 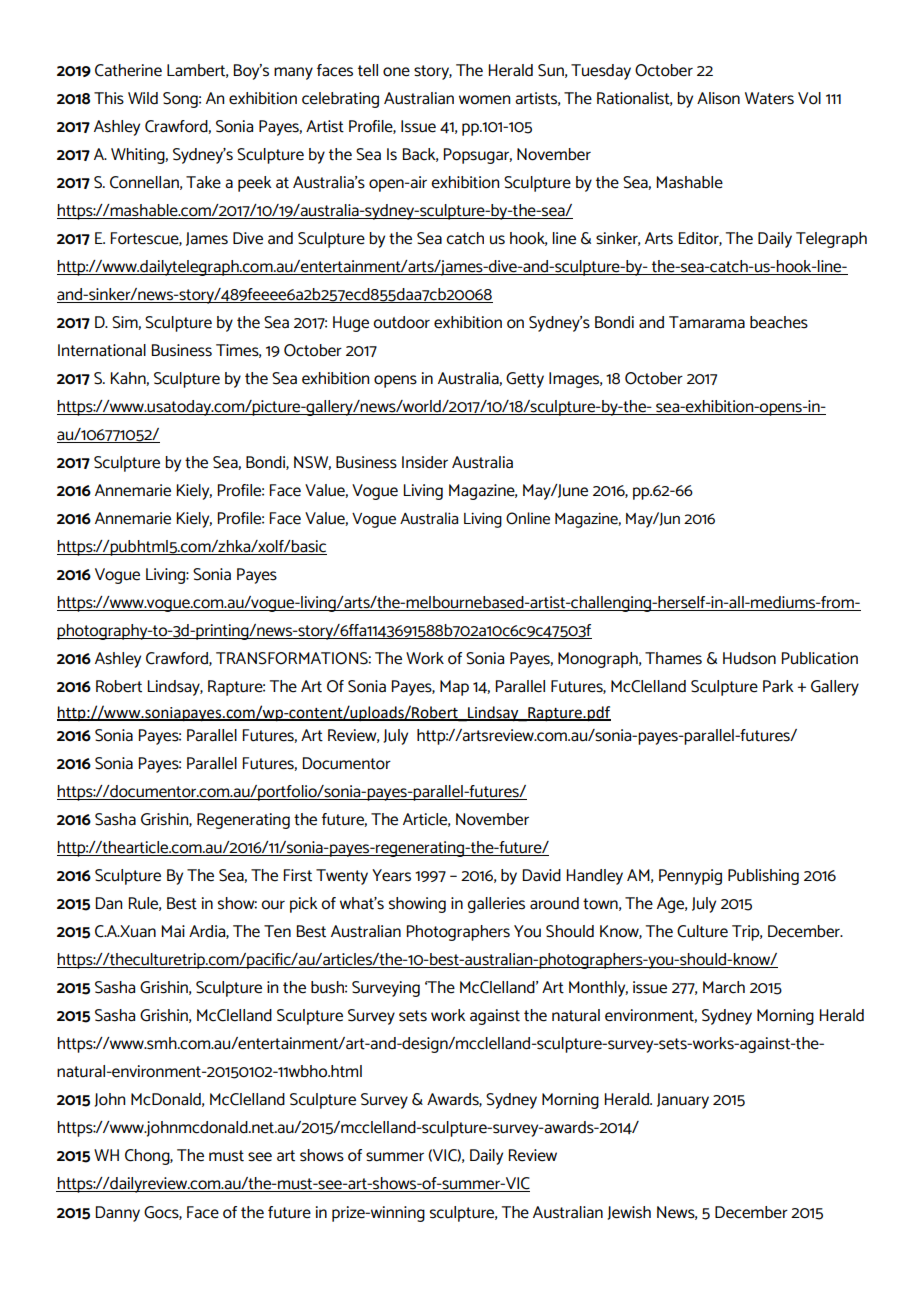 I want to click on beaches, so click(x=779, y=322).
